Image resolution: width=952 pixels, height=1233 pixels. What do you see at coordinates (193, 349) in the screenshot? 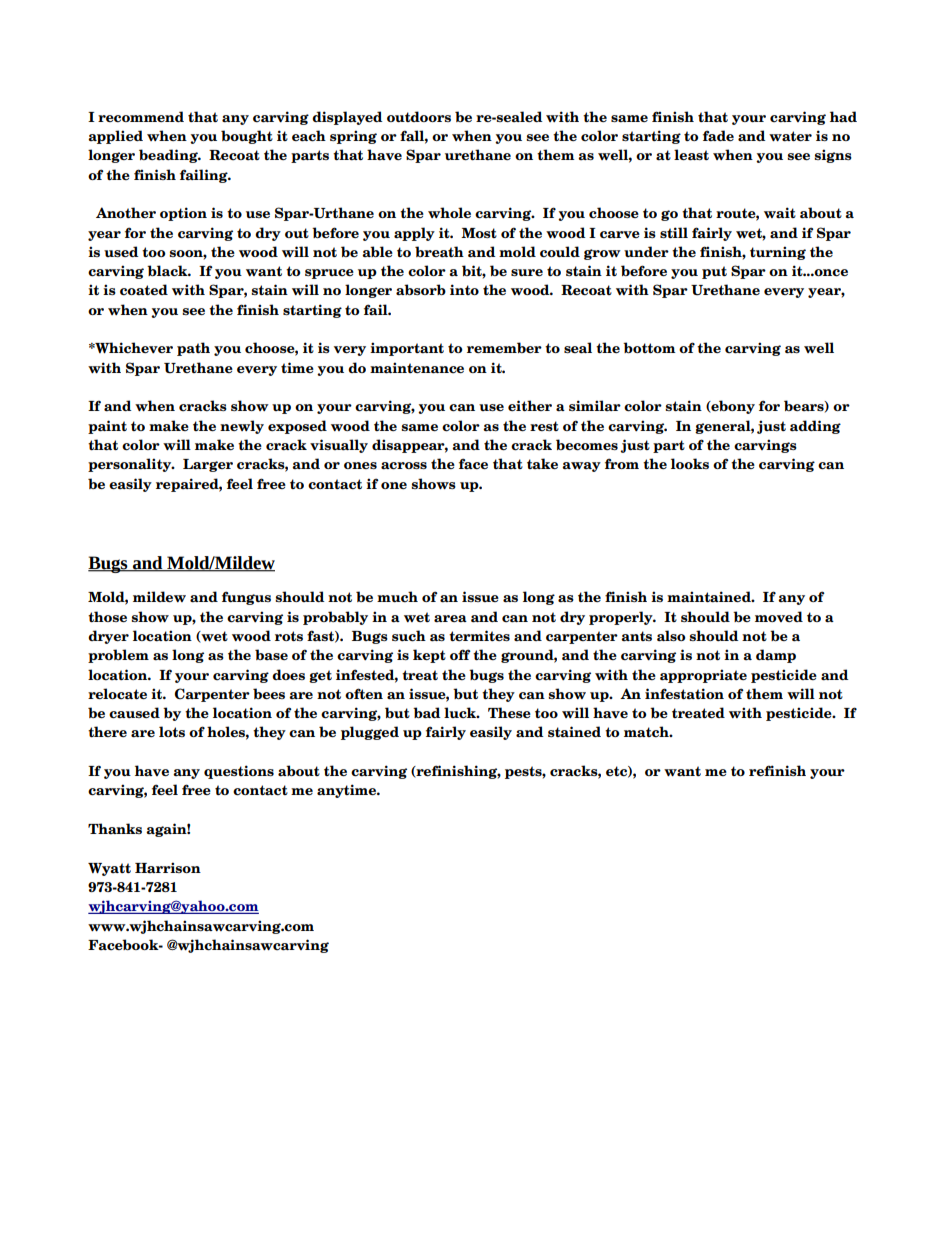
I see `path` at bounding box center [193, 349].
